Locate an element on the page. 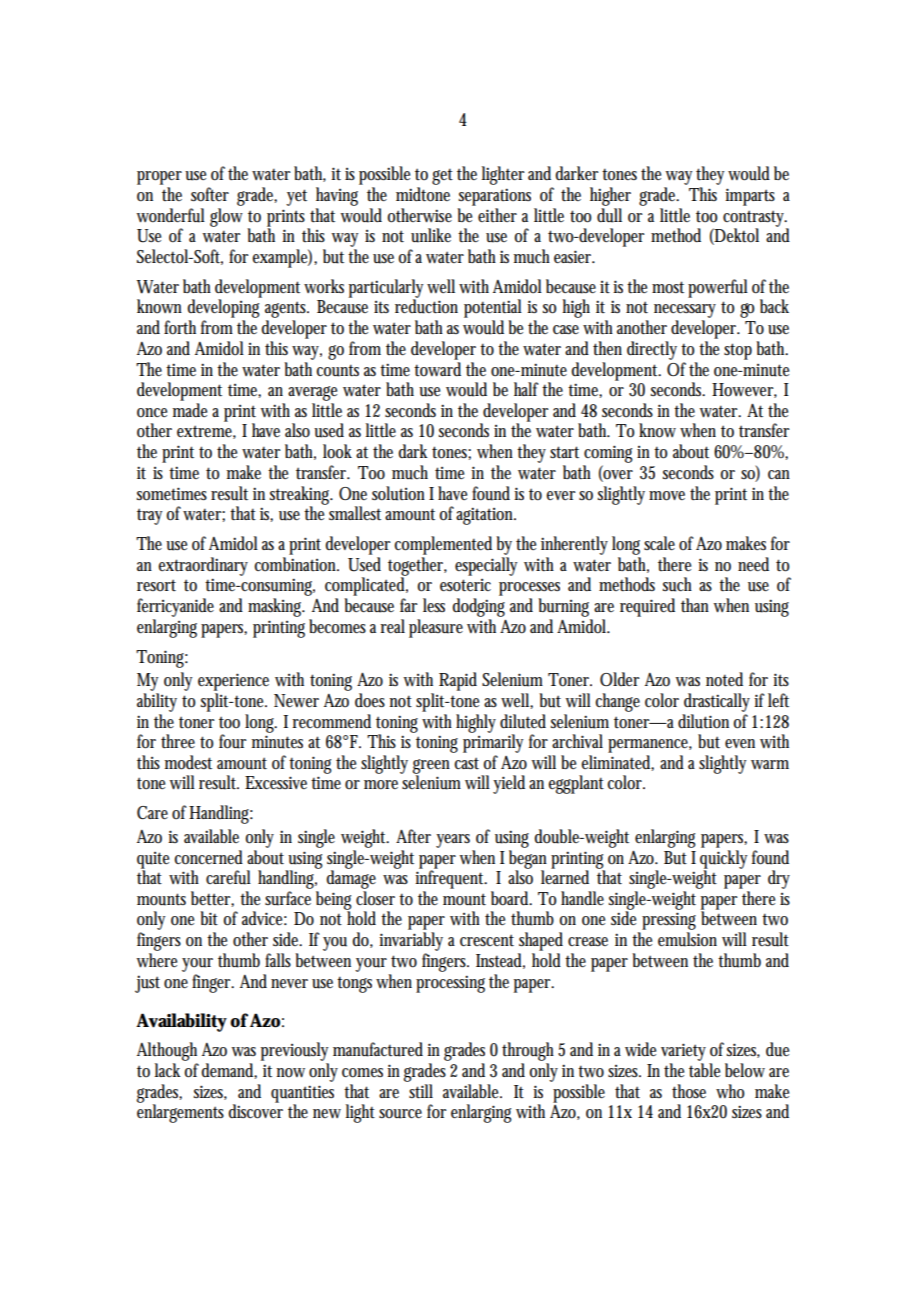  glow is located at coordinates (226, 217).
